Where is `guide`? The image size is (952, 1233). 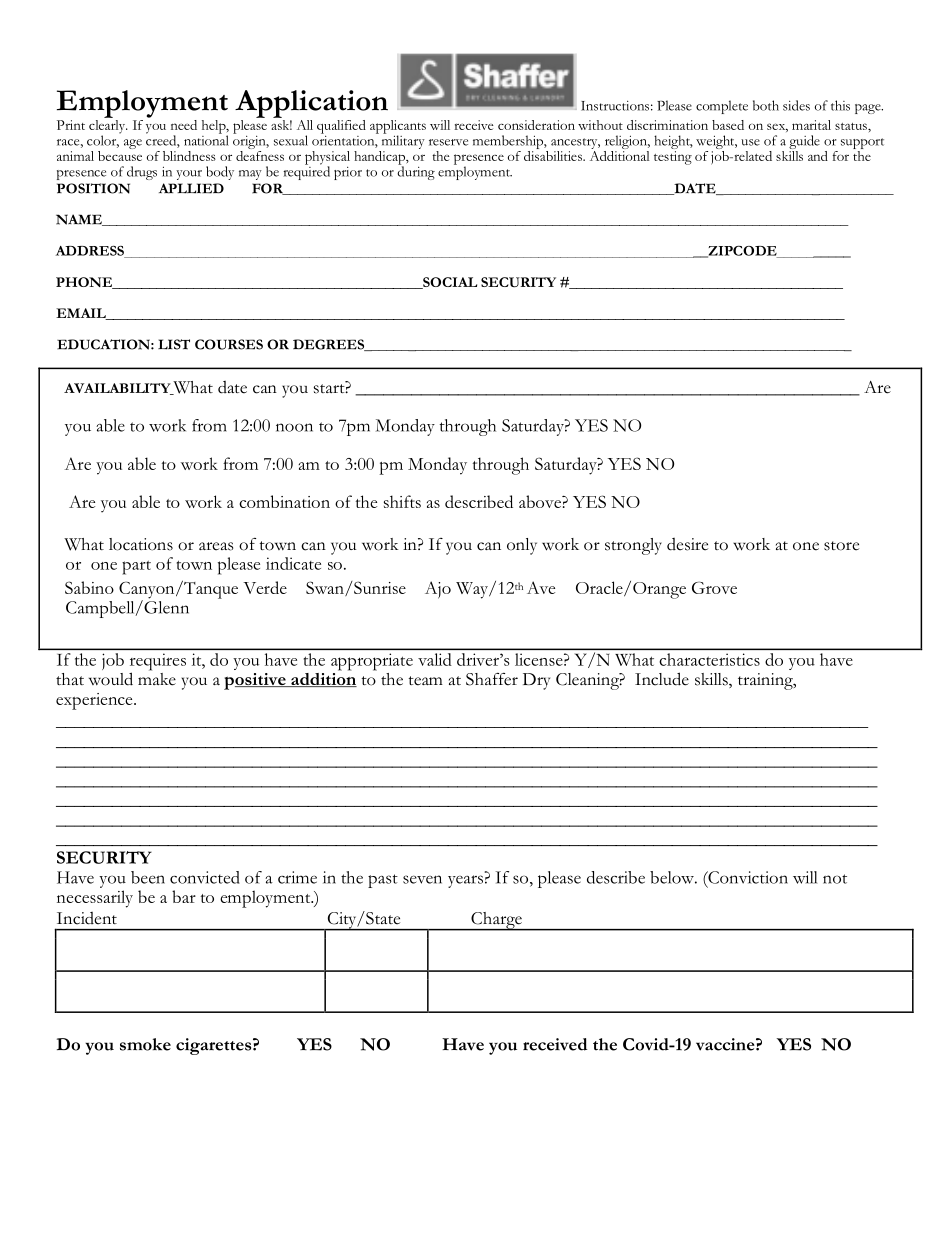 guide is located at coordinates (804, 143).
